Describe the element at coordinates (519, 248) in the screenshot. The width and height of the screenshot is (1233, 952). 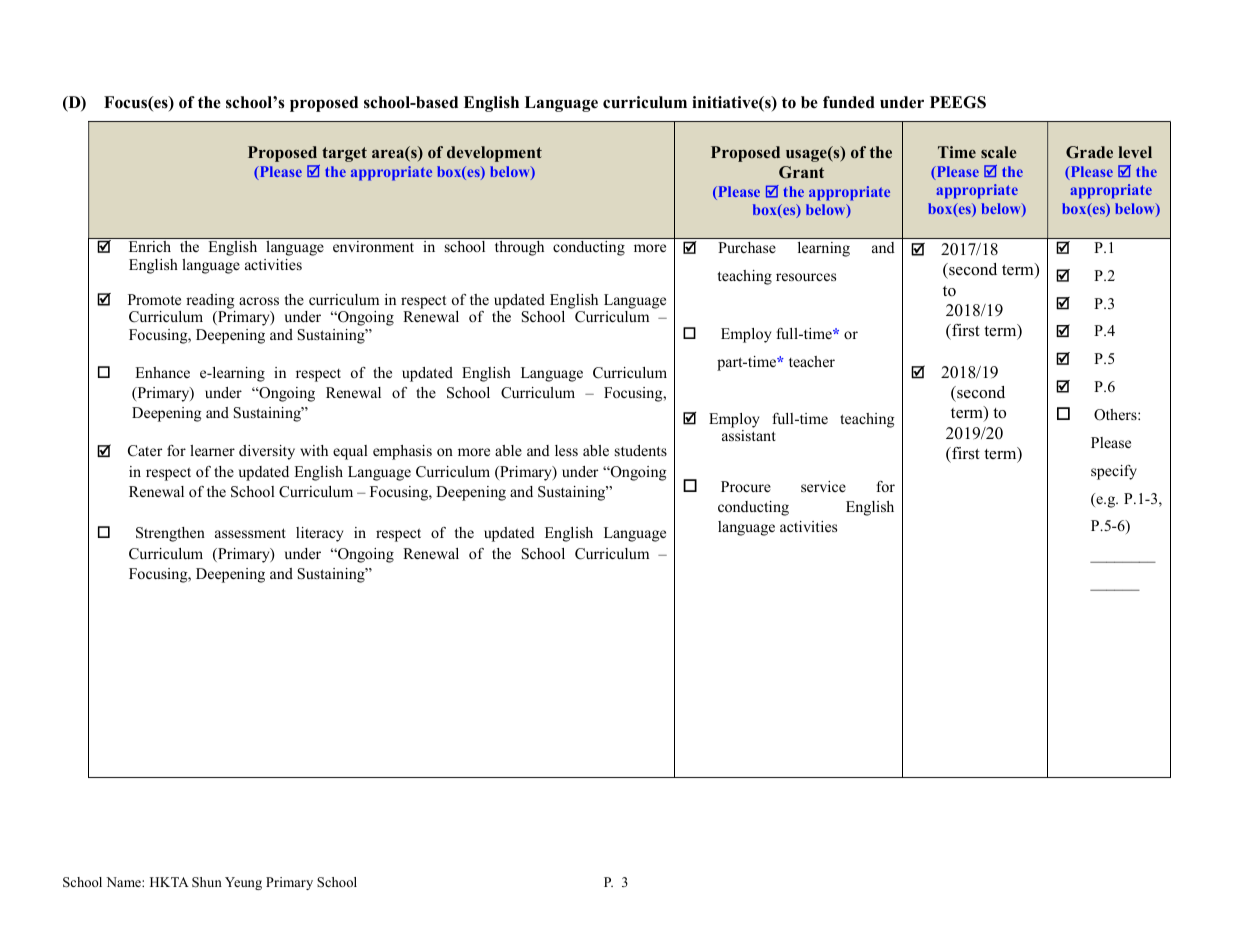
I see `through` at that location.
